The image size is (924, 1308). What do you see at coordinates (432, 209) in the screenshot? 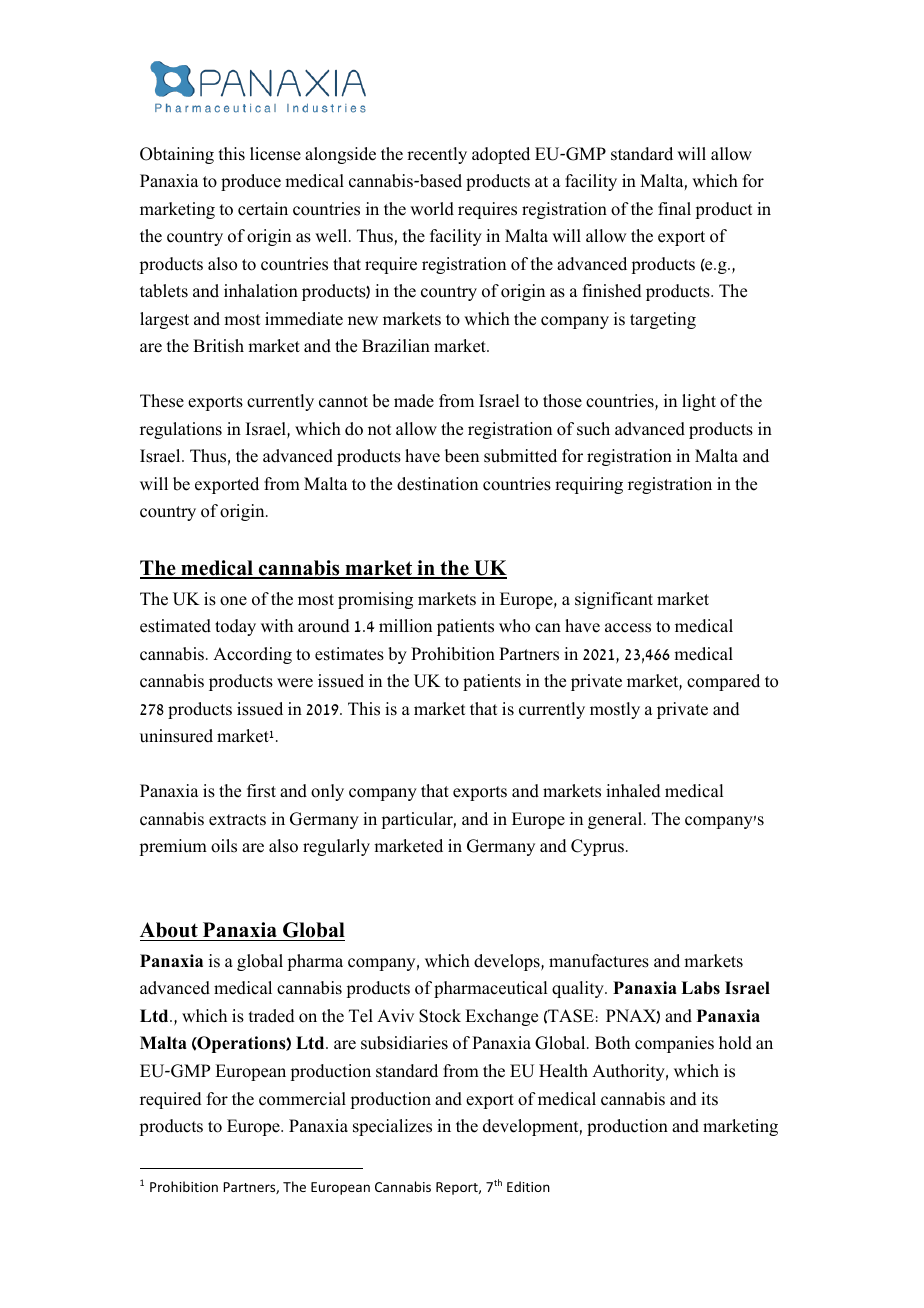
I see `world` at bounding box center [432, 209].
